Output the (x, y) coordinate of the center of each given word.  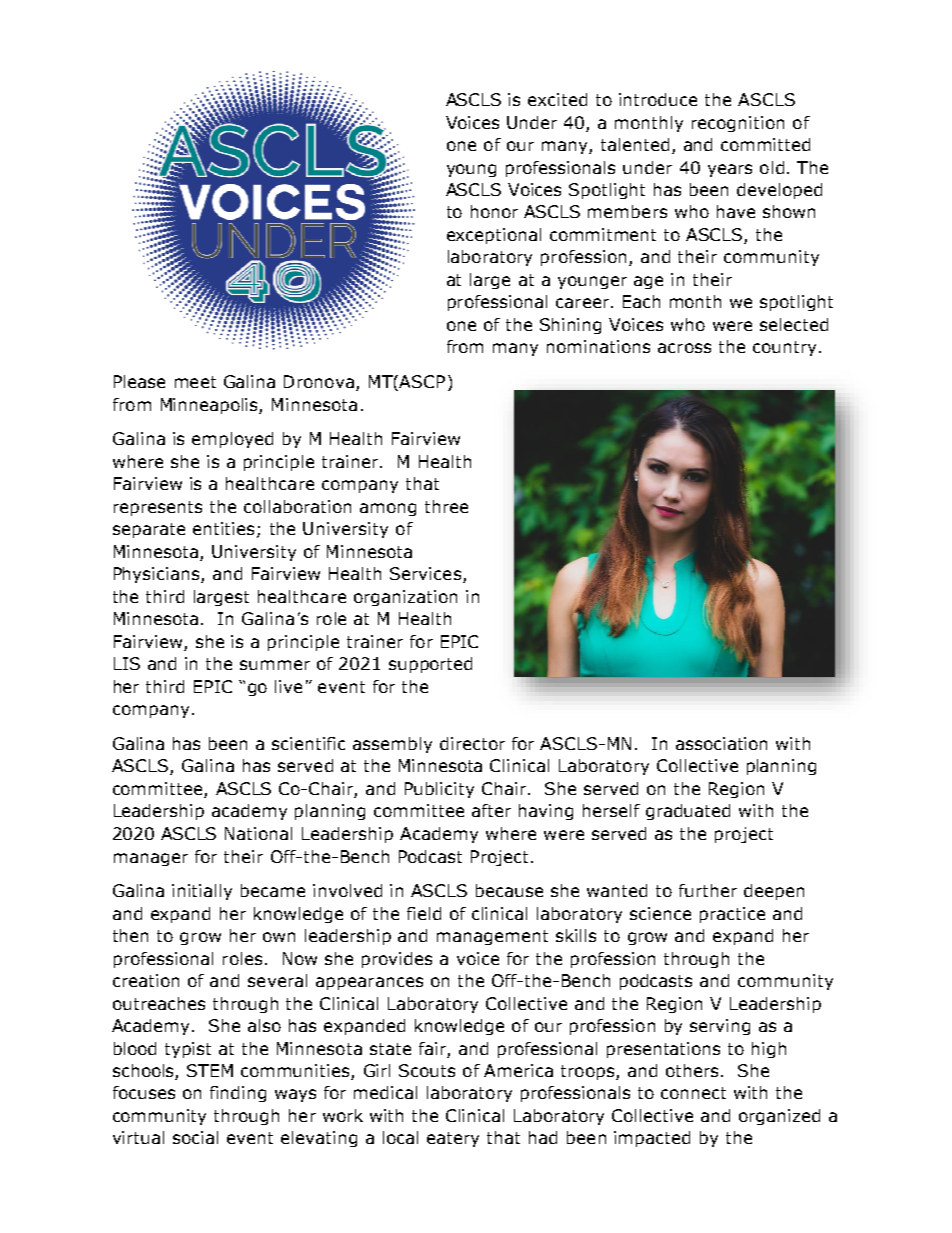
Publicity (439, 790)
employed (232, 440)
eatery (453, 1139)
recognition (738, 124)
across (684, 348)
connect (693, 1093)
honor (494, 211)
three (446, 506)
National (258, 833)
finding (238, 1094)
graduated (688, 812)
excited (557, 99)
